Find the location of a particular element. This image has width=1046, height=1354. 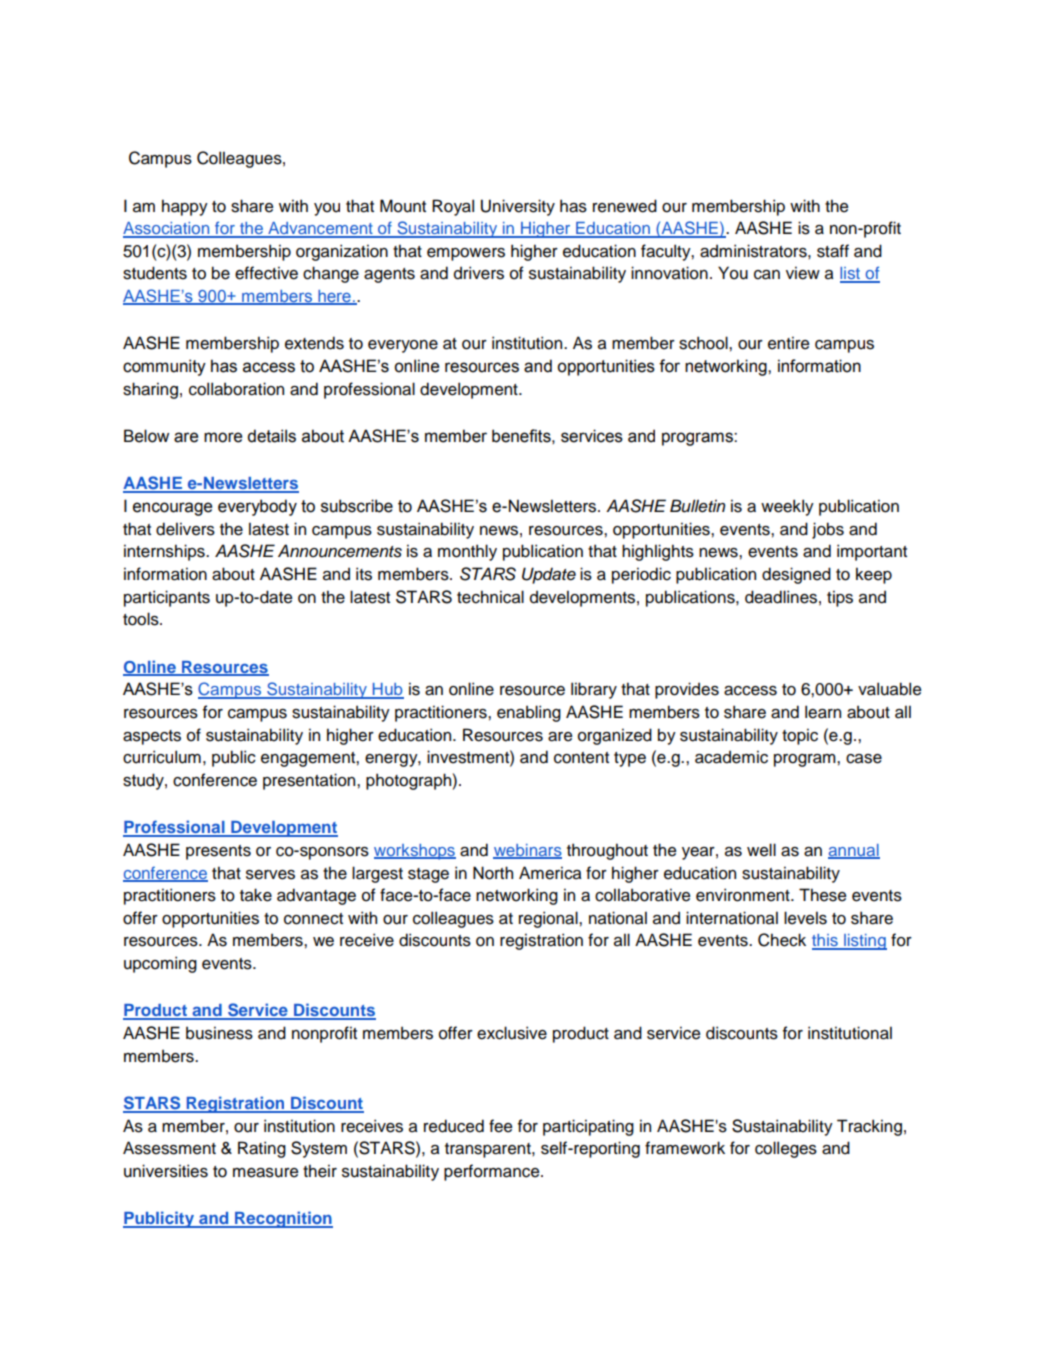

staff is located at coordinates (833, 251).
